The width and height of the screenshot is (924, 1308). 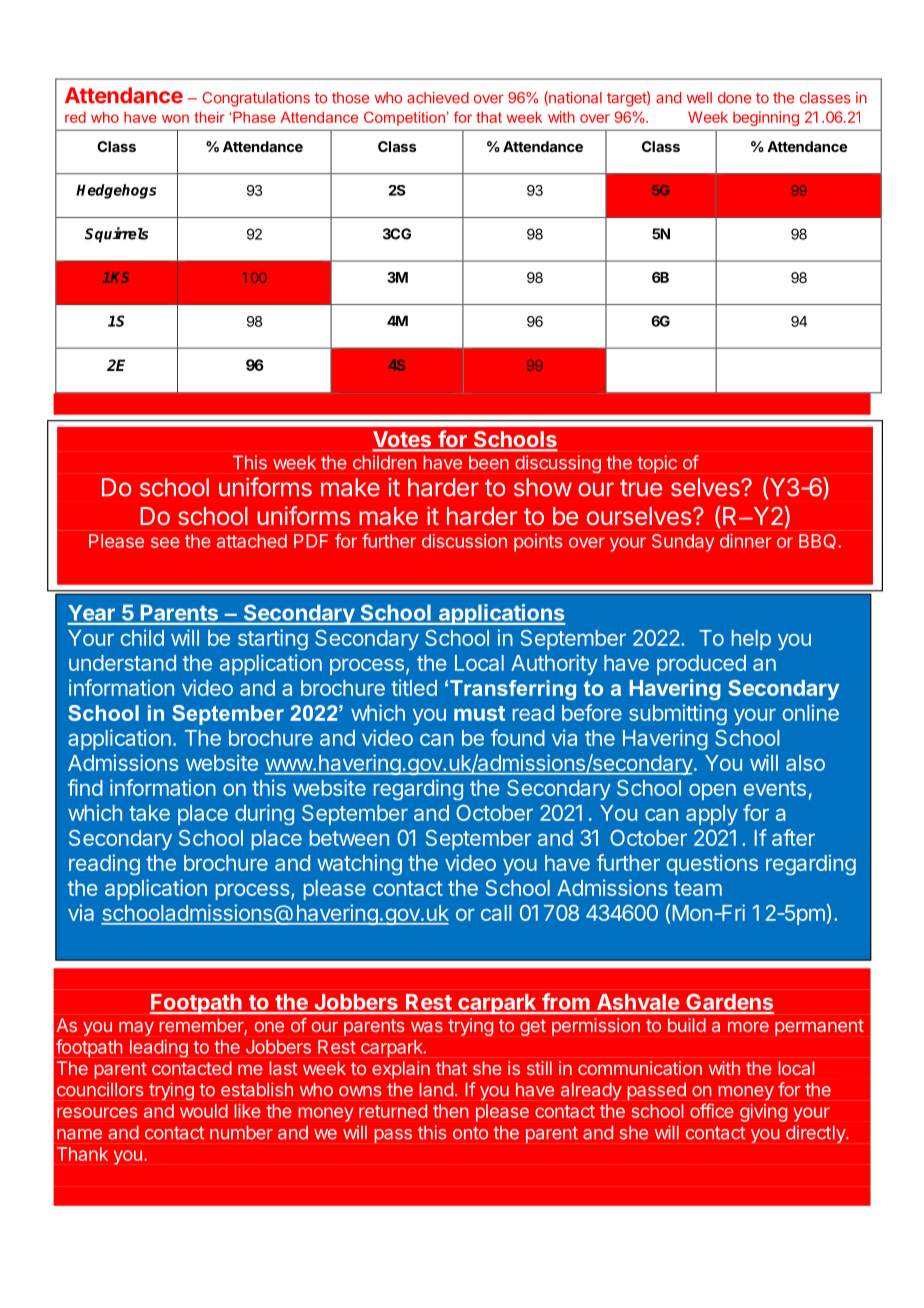 What do you see at coordinates (204, 1111) in the screenshot?
I see `would` at bounding box center [204, 1111].
